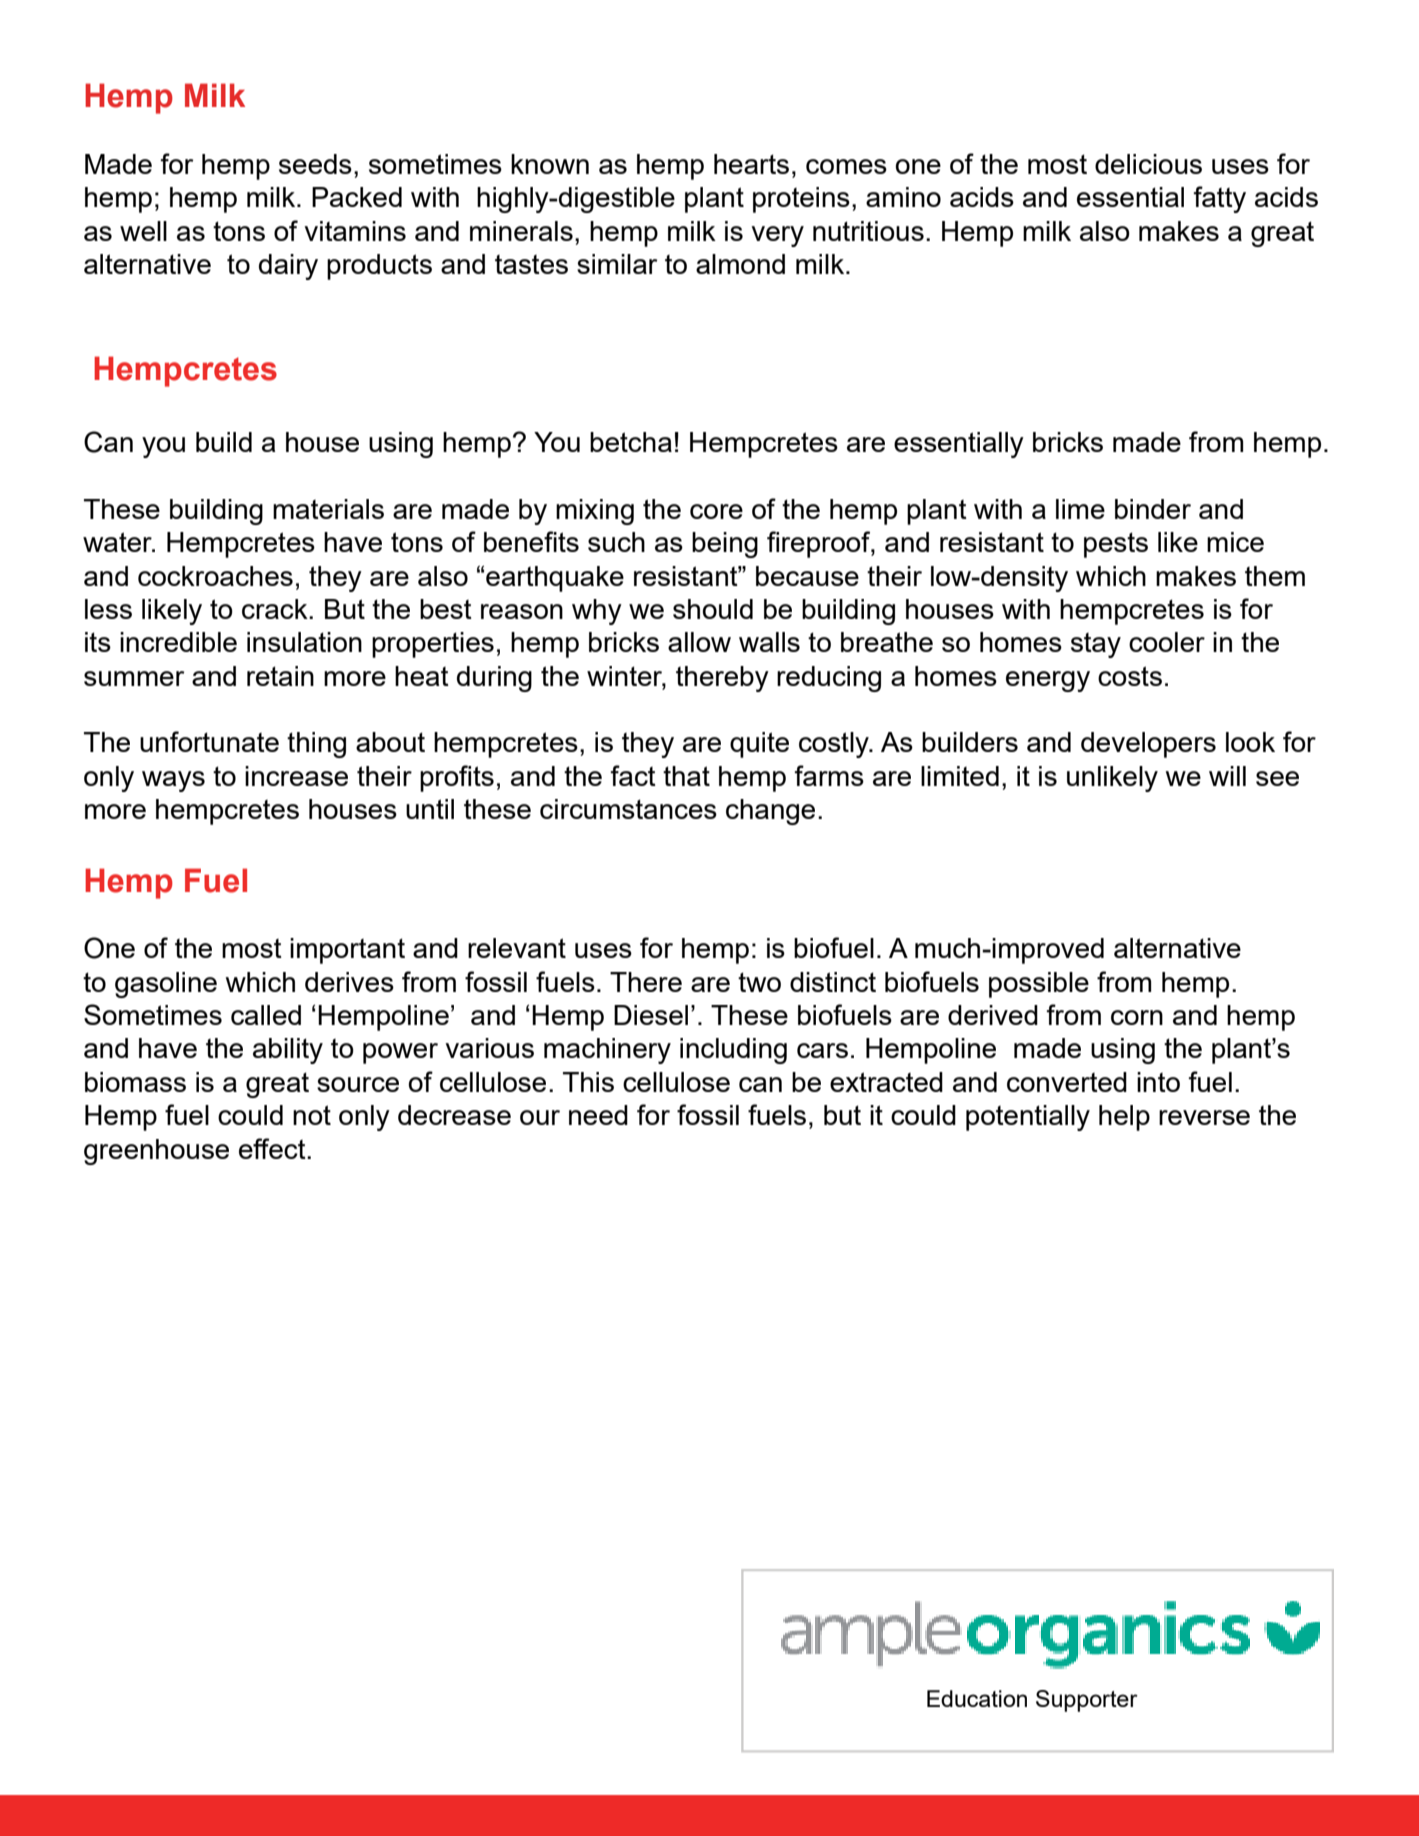 The height and width of the screenshot is (1836, 1419). I want to click on help, so click(1124, 1118).
